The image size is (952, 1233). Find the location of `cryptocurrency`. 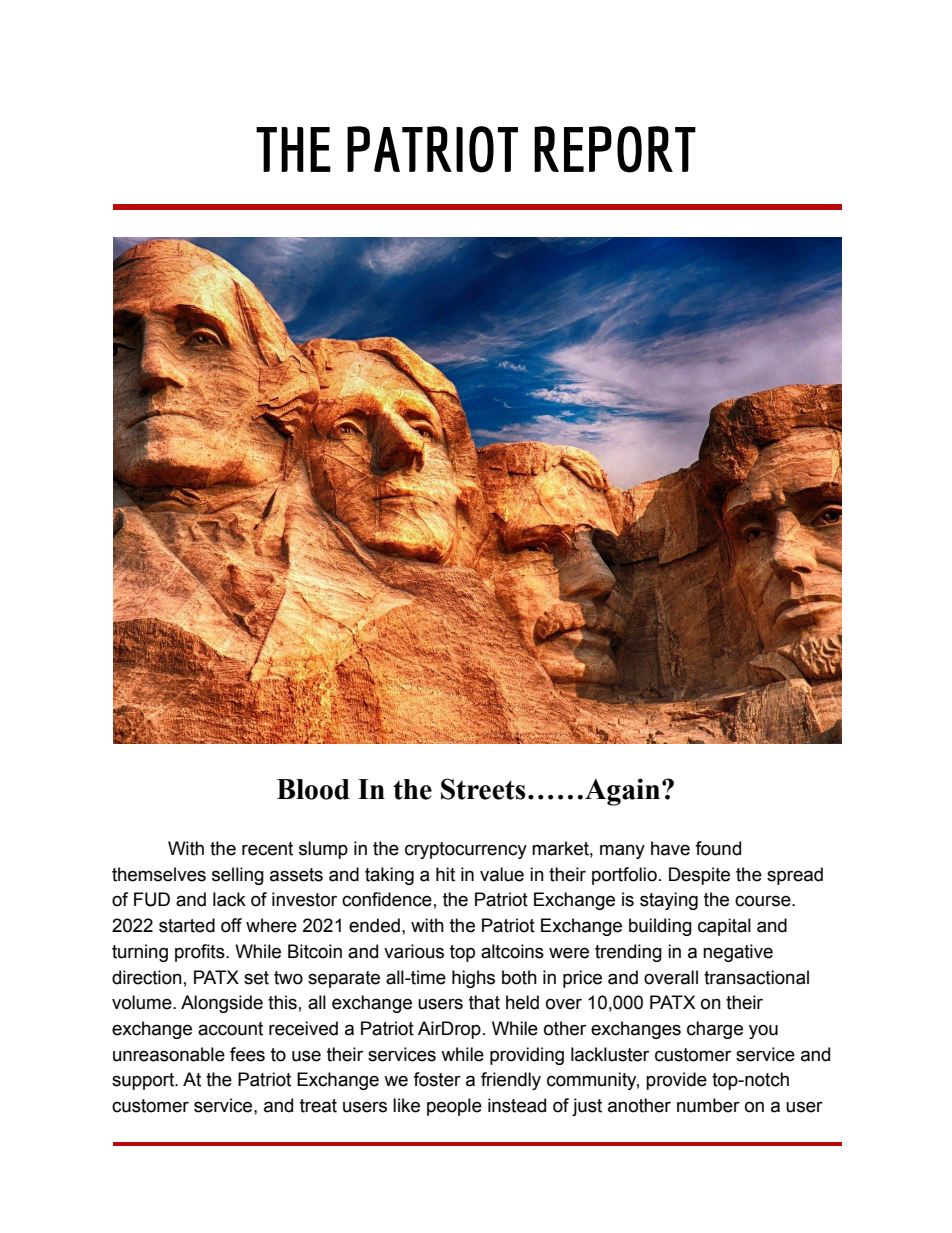

cryptocurrency is located at coordinates (466, 850).
